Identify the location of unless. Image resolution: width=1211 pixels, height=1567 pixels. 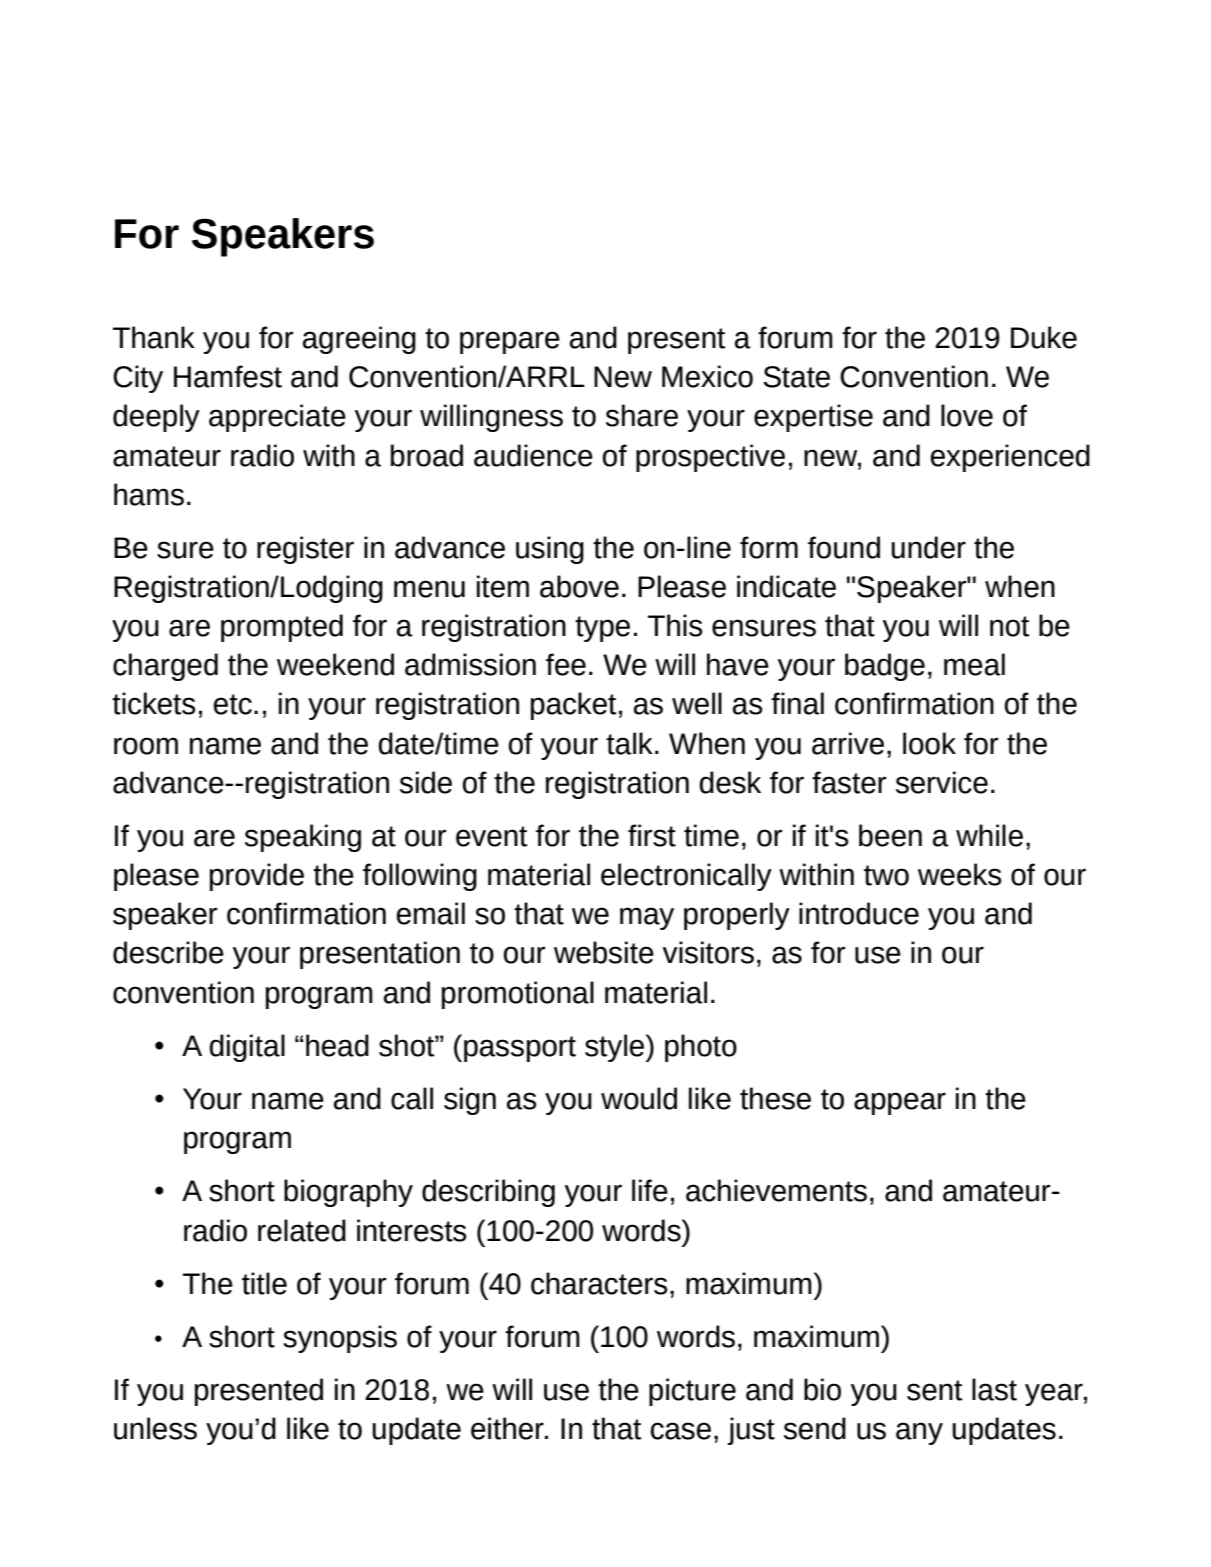
(155, 1428).
